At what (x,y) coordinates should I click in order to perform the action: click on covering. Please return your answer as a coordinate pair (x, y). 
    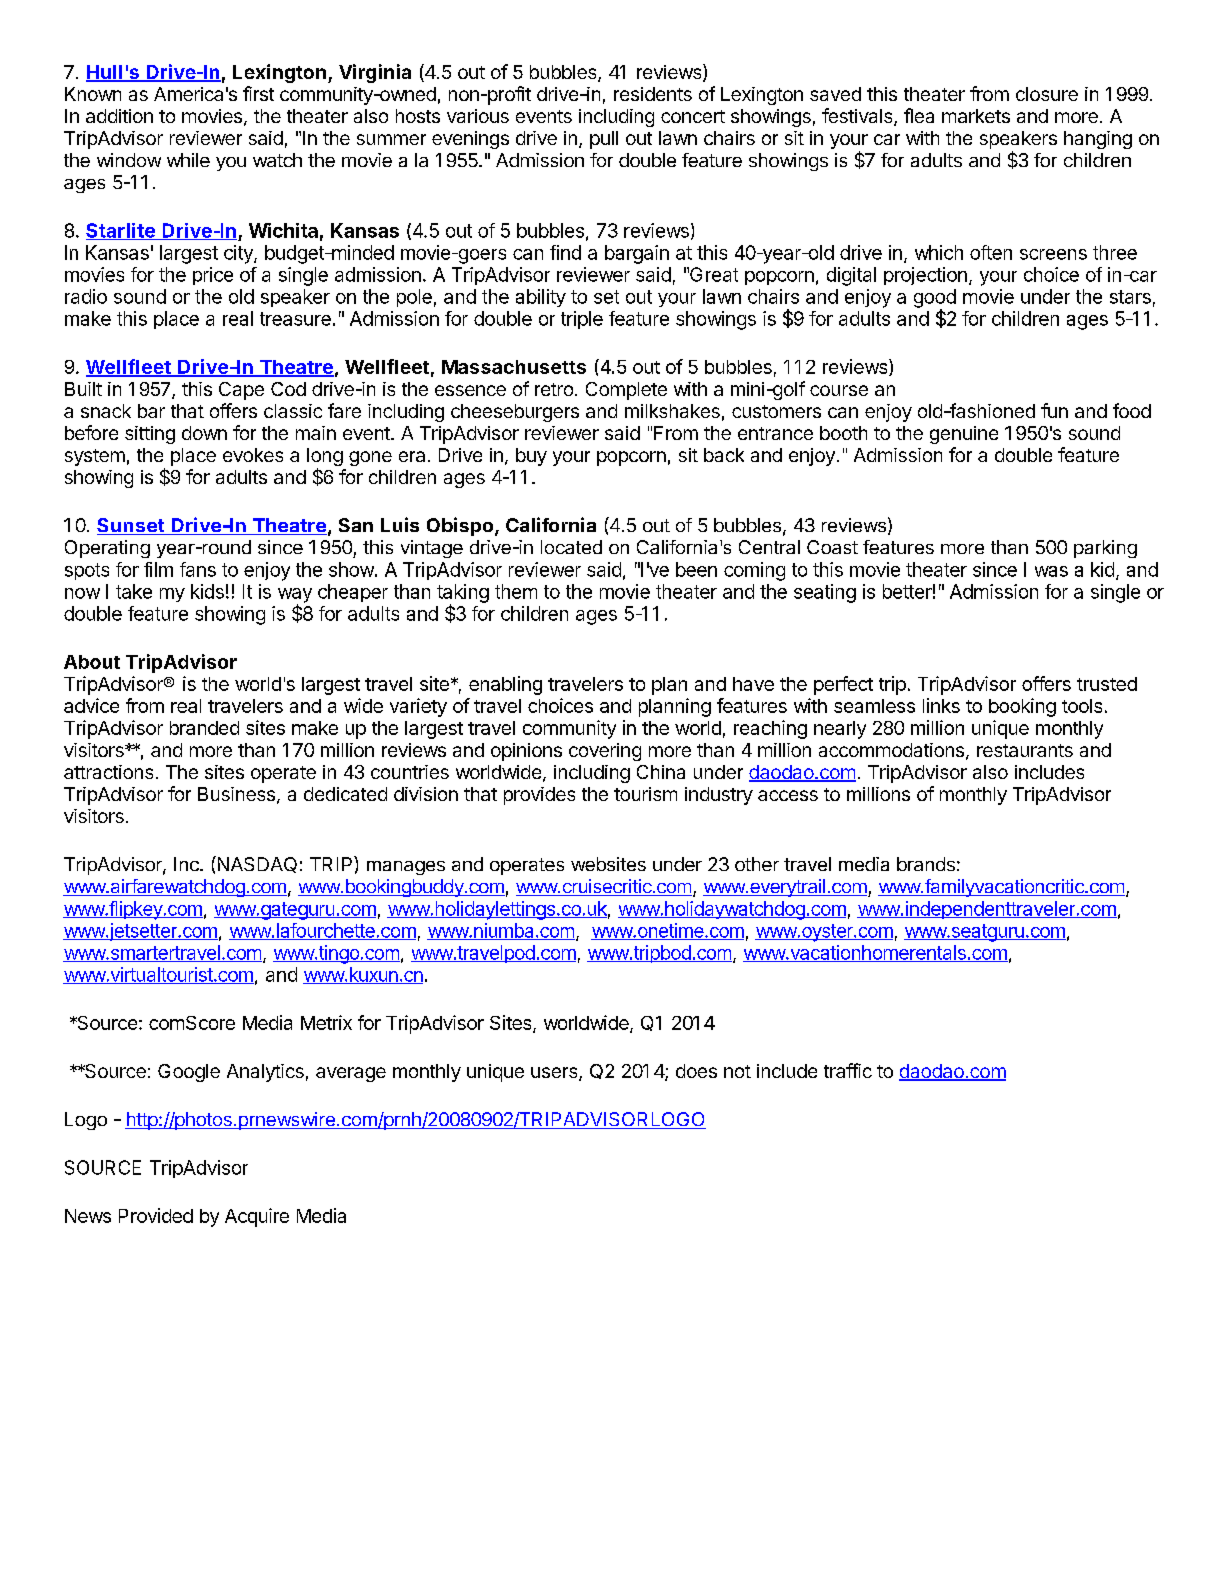
    Looking at the image, I should click on (605, 752).
